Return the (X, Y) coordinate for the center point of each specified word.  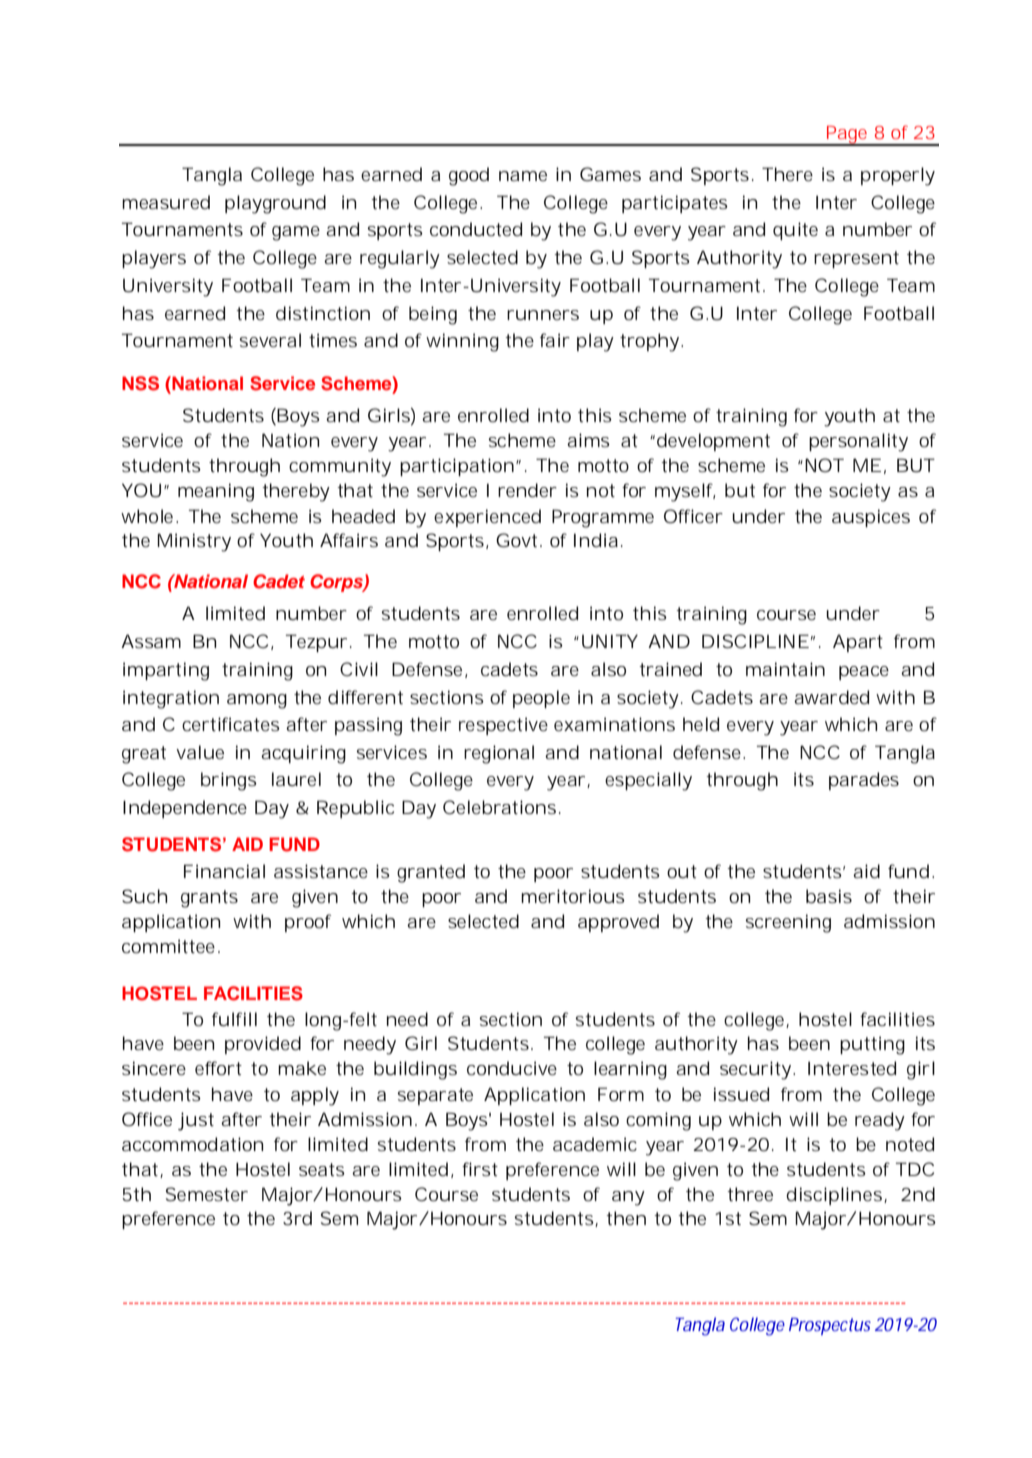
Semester (207, 1194)
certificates (231, 724)
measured (166, 202)
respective (503, 726)
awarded (831, 697)
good (469, 176)
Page (847, 136)
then (626, 1218)
